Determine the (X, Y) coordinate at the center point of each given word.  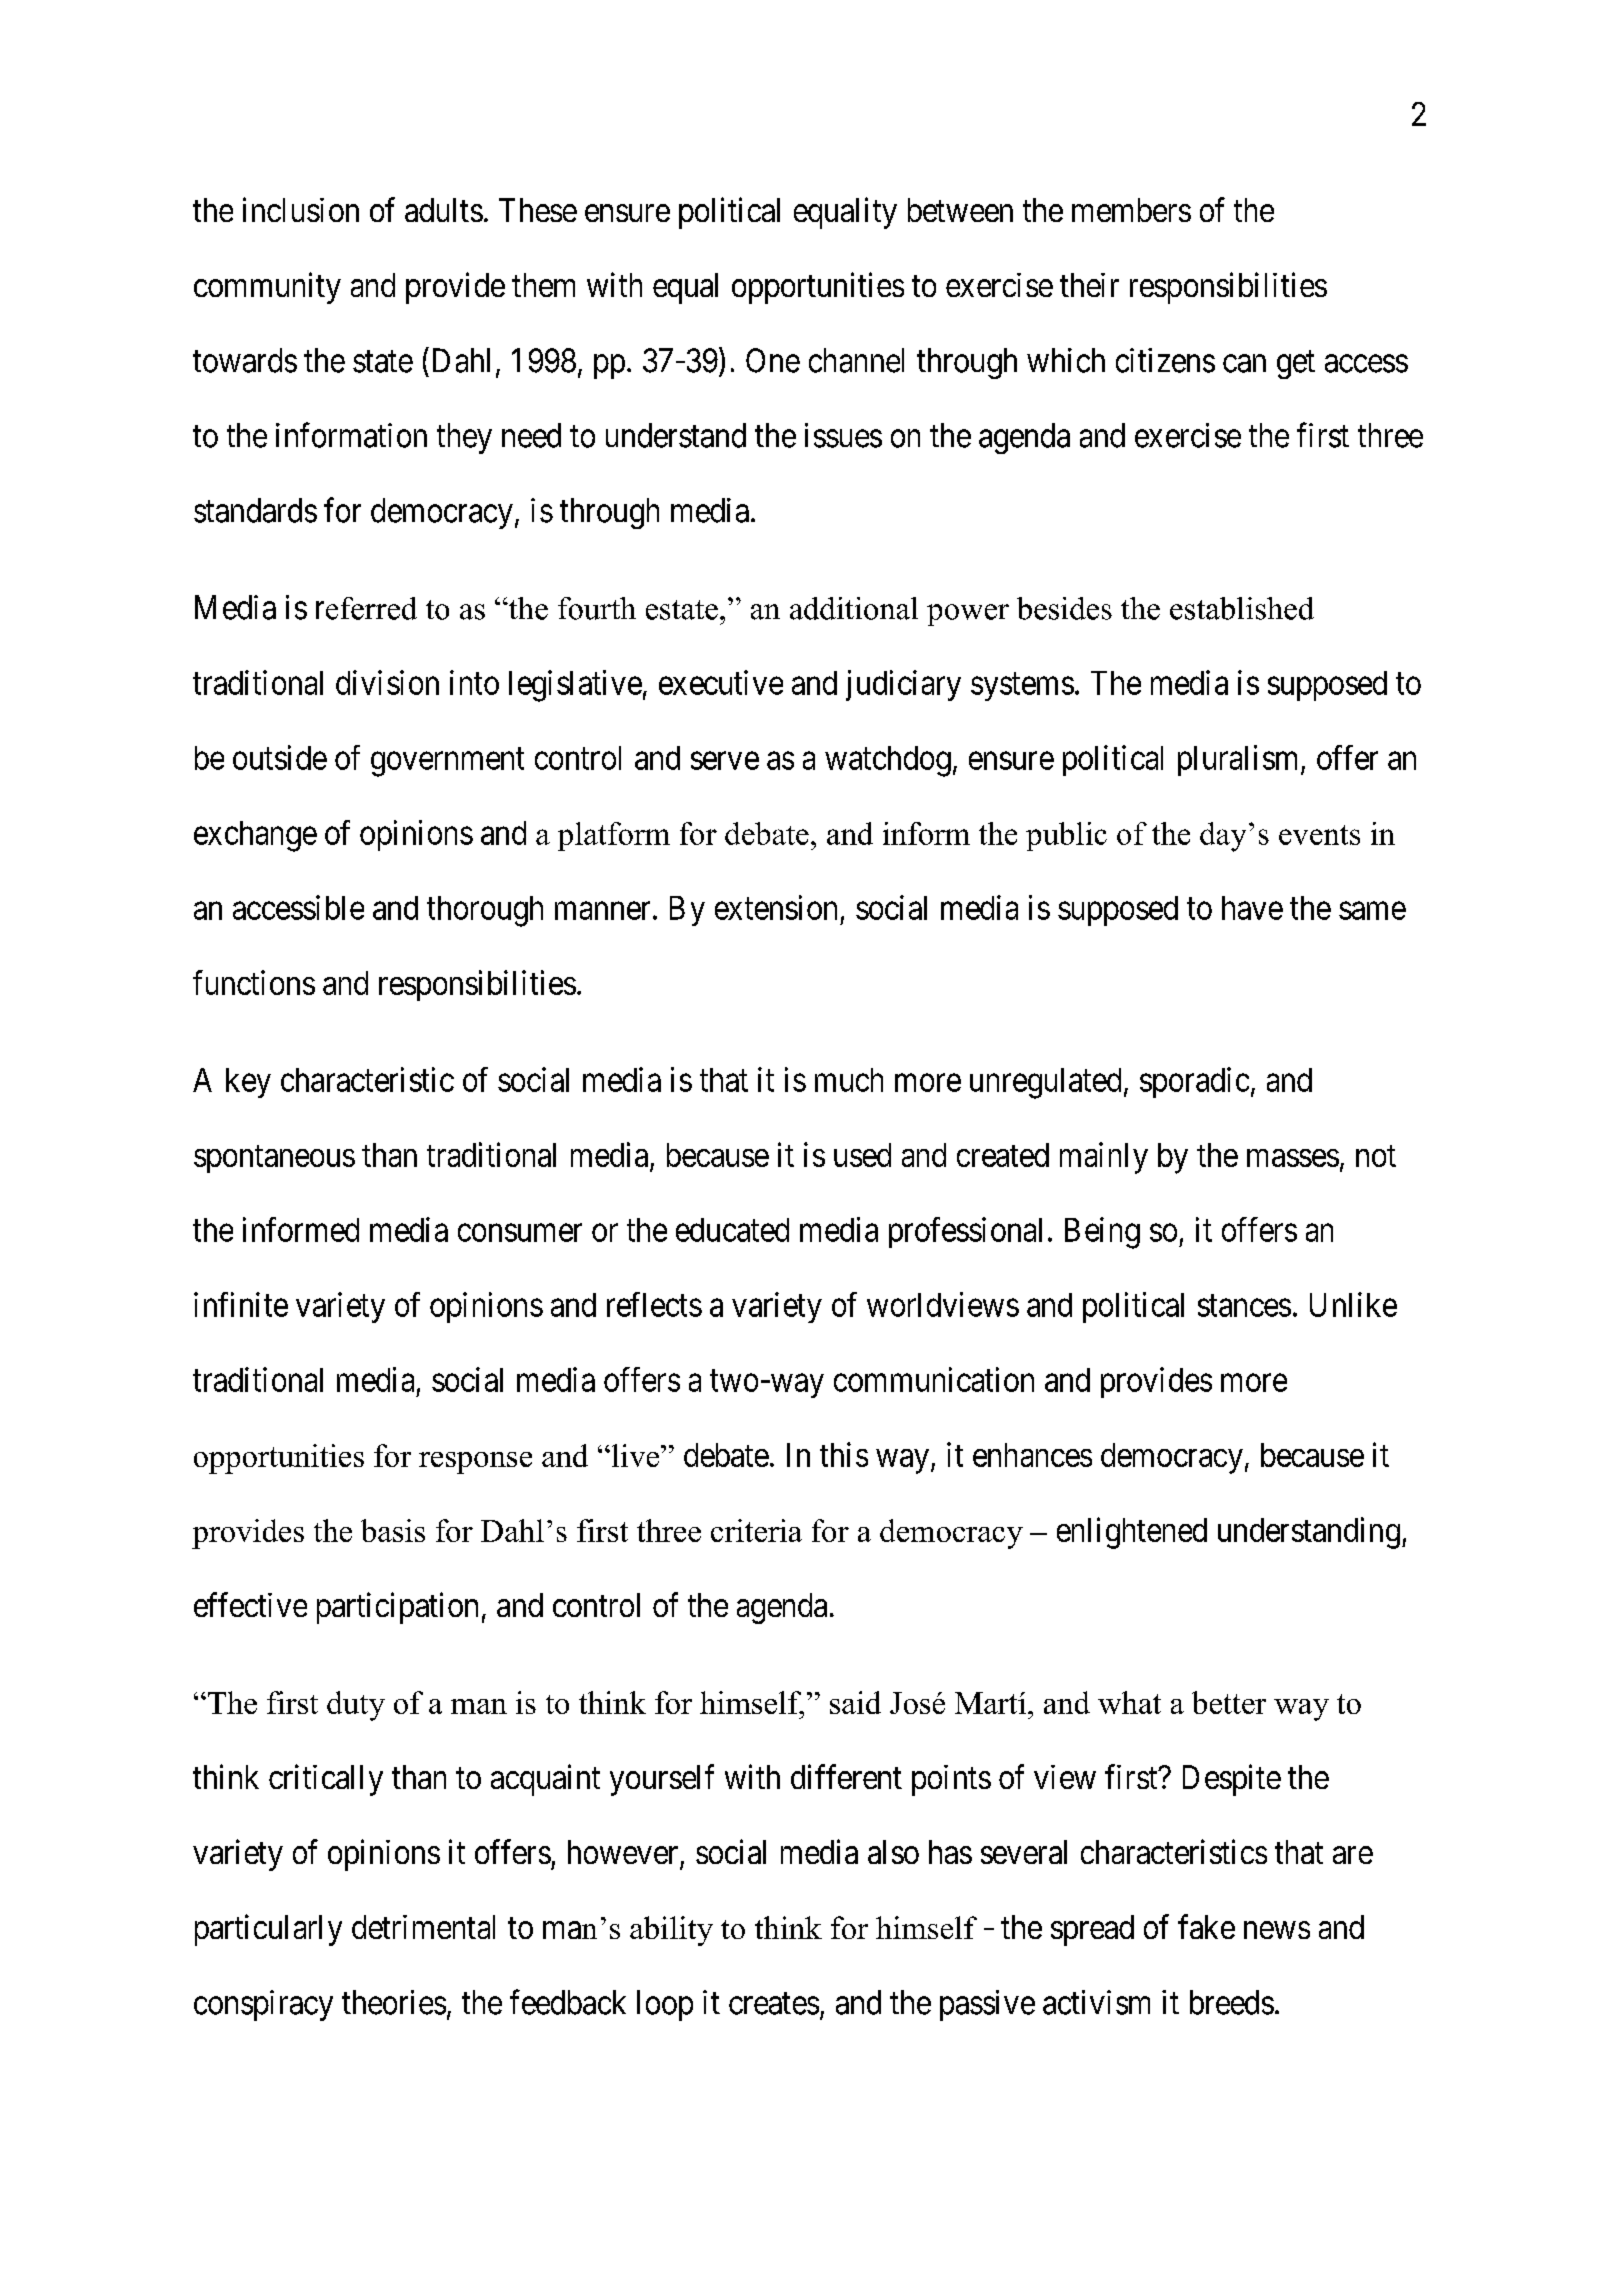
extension (776, 907)
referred (366, 608)
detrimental (423, 1927)
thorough (485, 911)
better (1229, 1702)
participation (397, 1608)
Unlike (1353, 1304)
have (1252, 908)
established (1242, 608)
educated (732, 1230)
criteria (756, 1530)
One (773, 360)
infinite (241, 1304)
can (1244, 364)
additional (854, 608)
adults (444, 210)
